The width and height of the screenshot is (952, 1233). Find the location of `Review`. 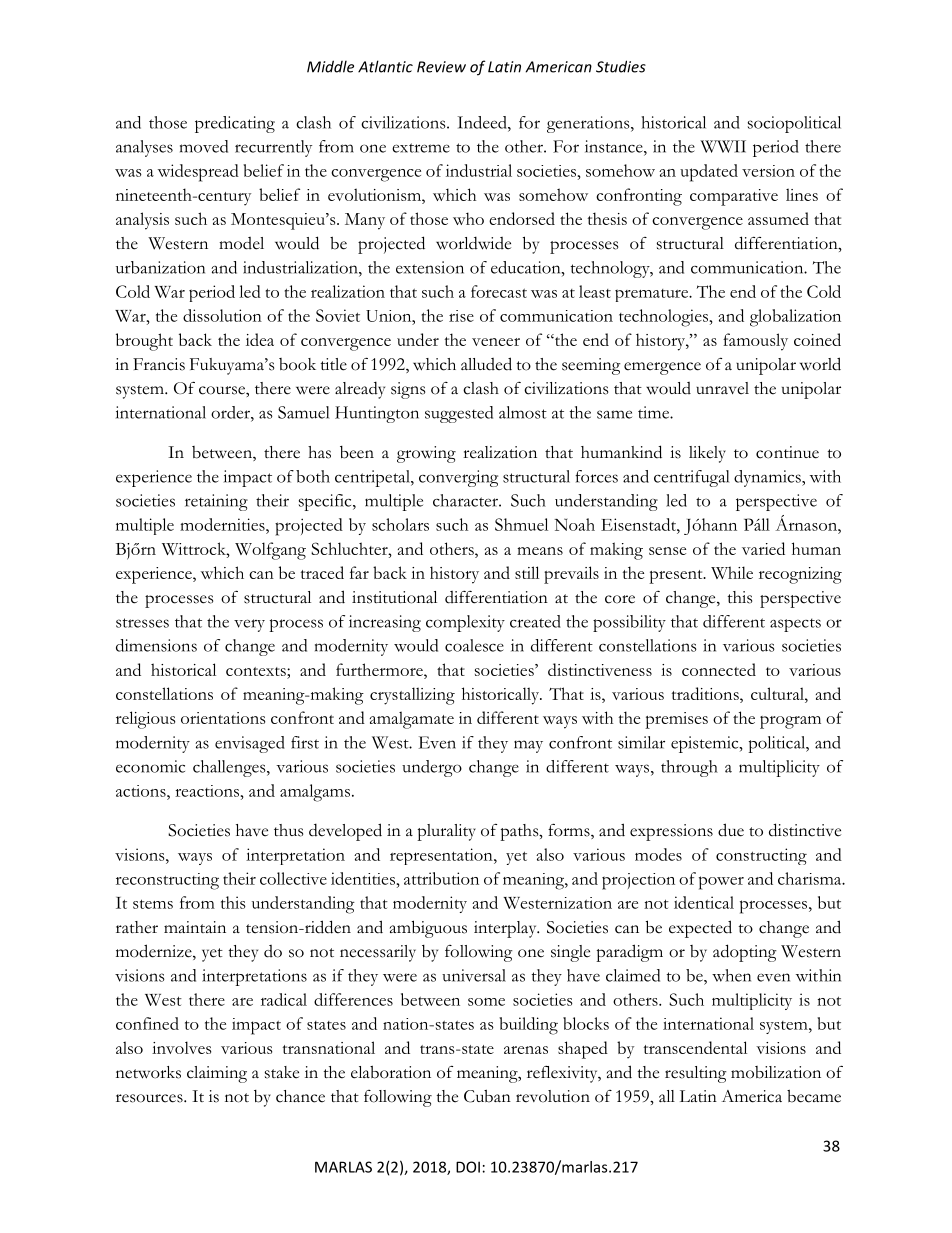

Review is located at coordinates (441, 67).
